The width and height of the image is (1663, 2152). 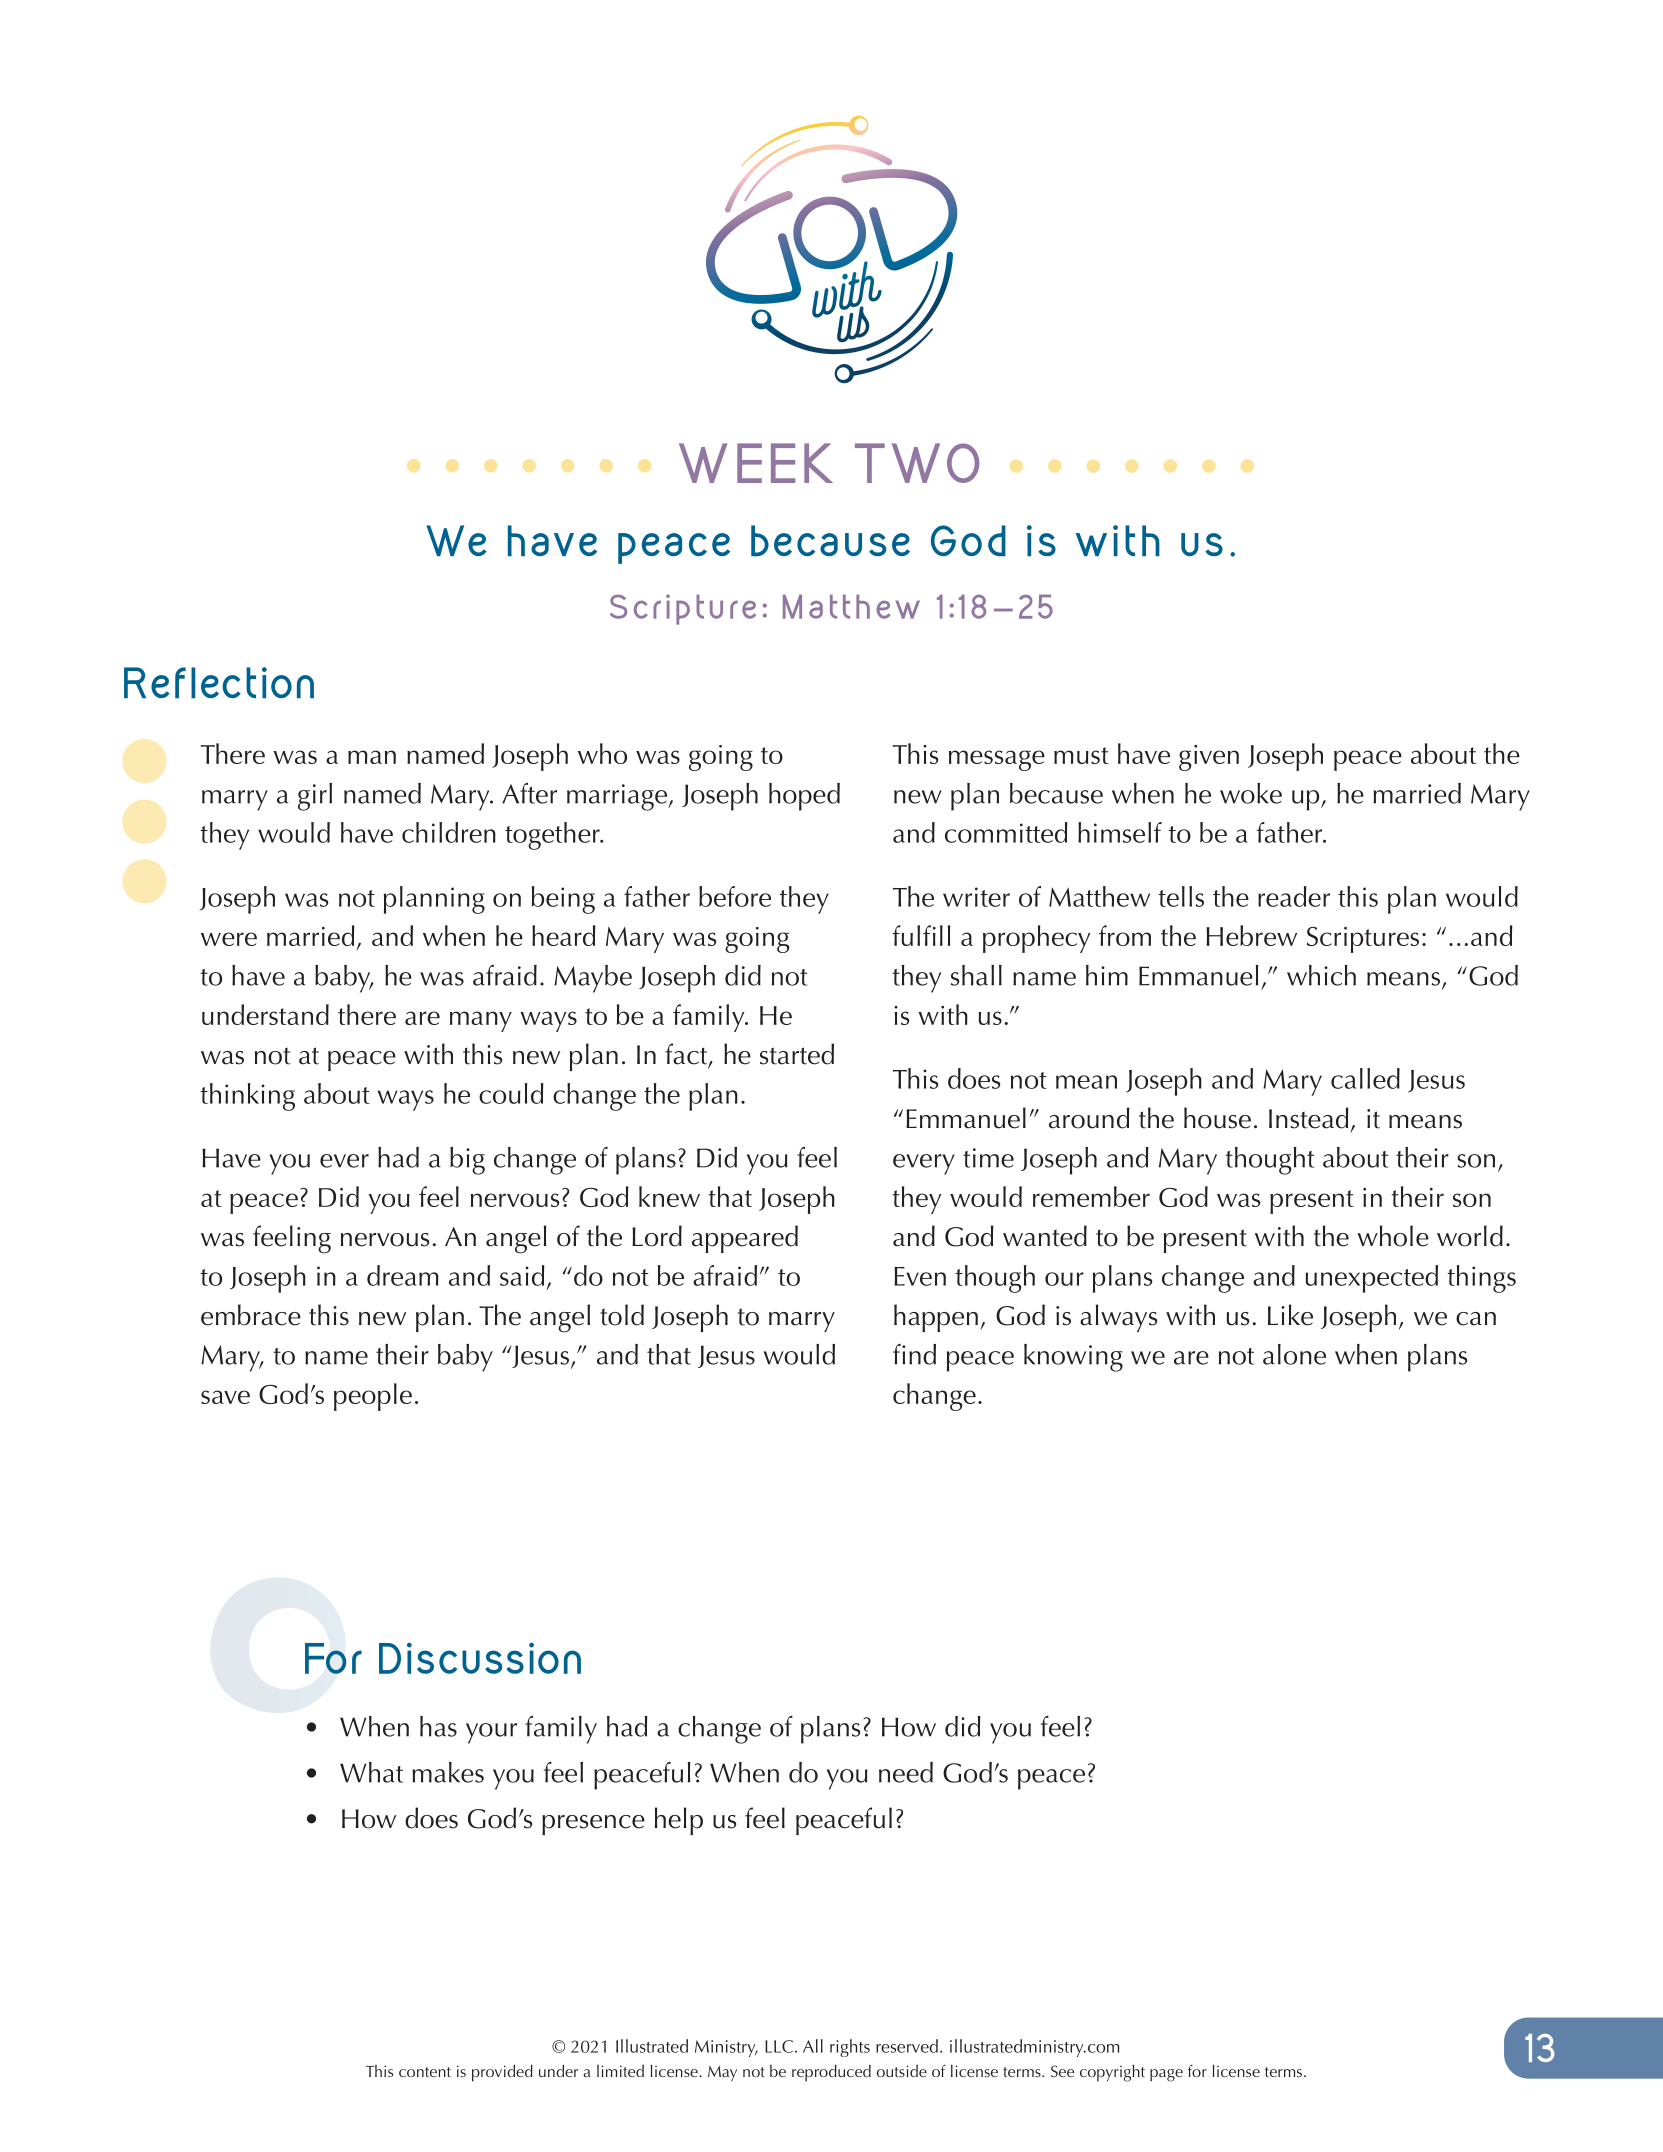 I want to click on rights, so click(x=850, y=2048).
